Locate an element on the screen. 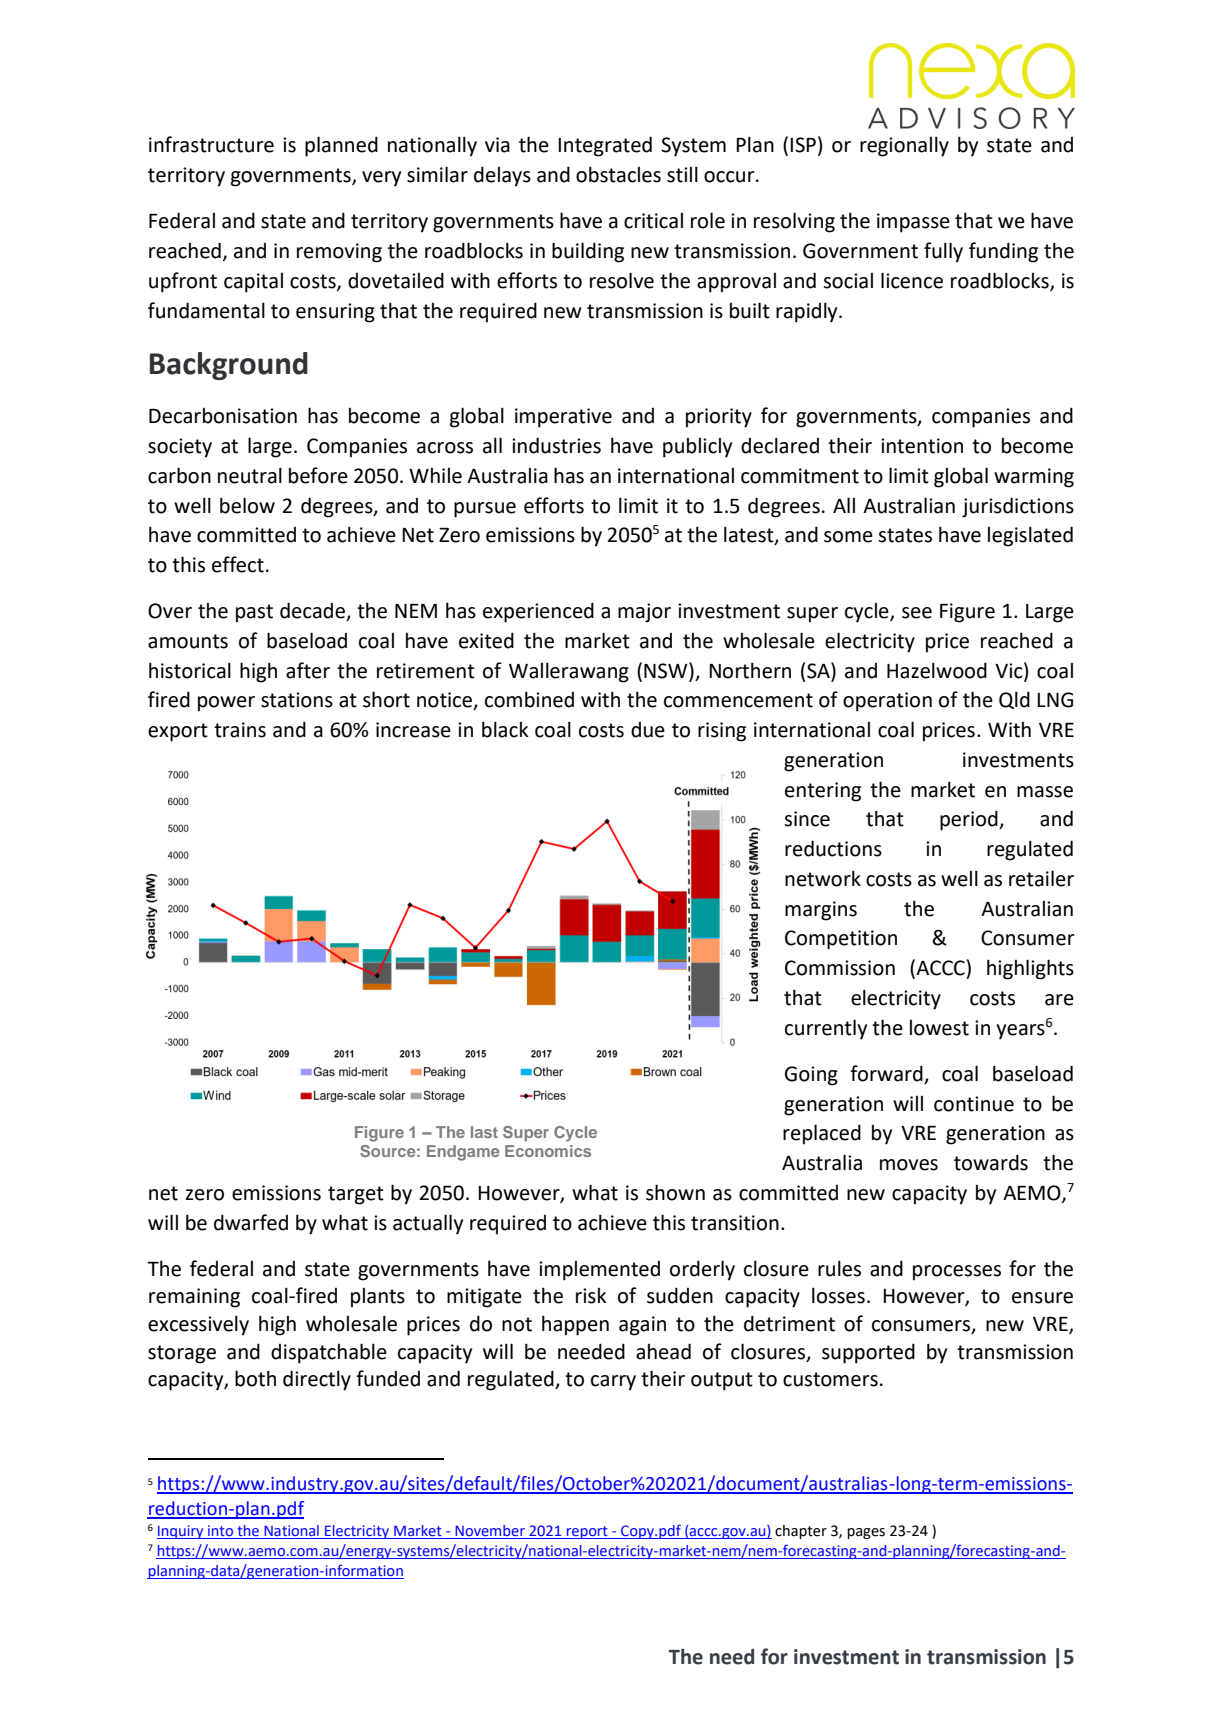 The height and width of the screenshot is (1728, 1222). pages is located at coordinates (866, 1533).
